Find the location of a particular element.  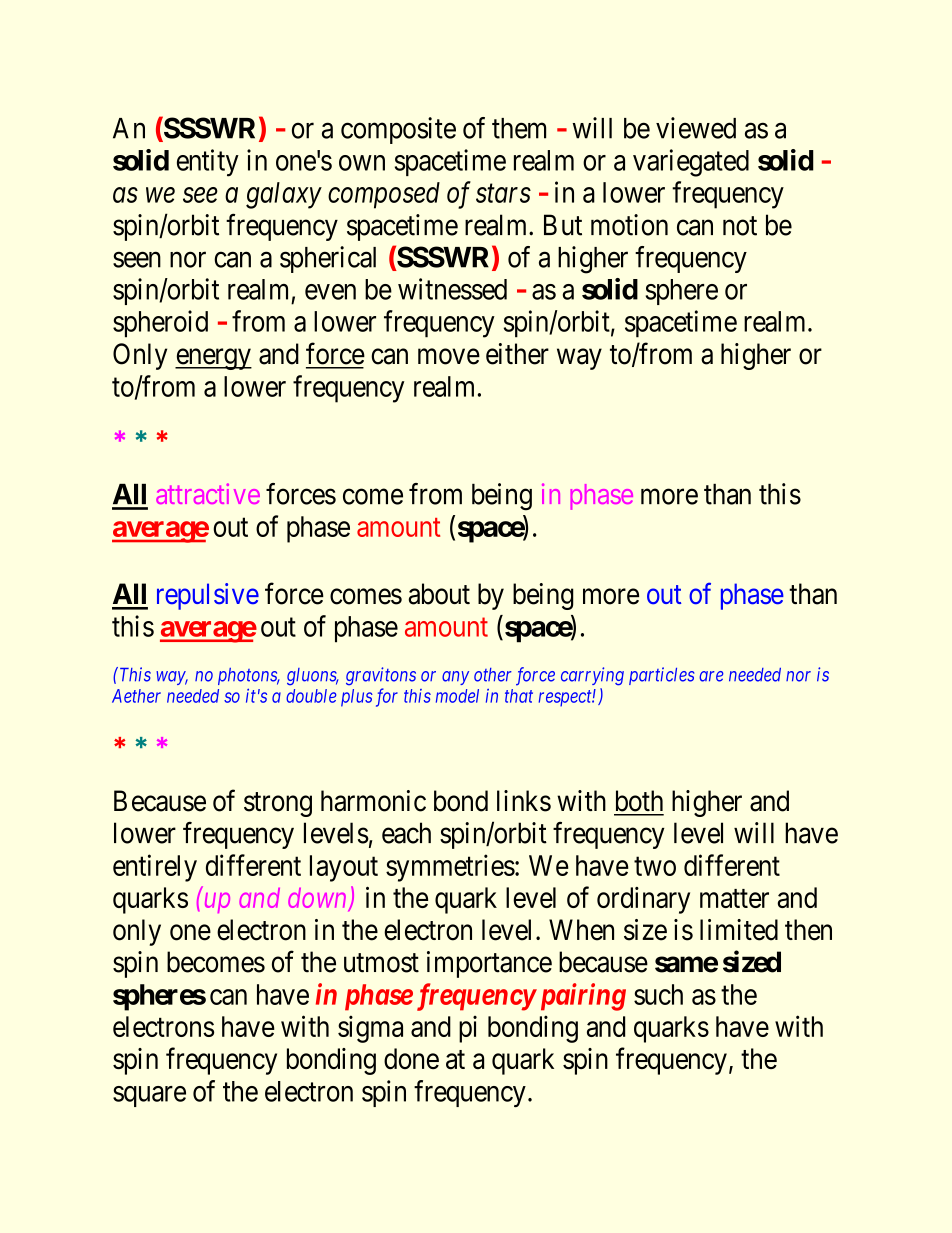

not is located at coordinates (740, 226).
